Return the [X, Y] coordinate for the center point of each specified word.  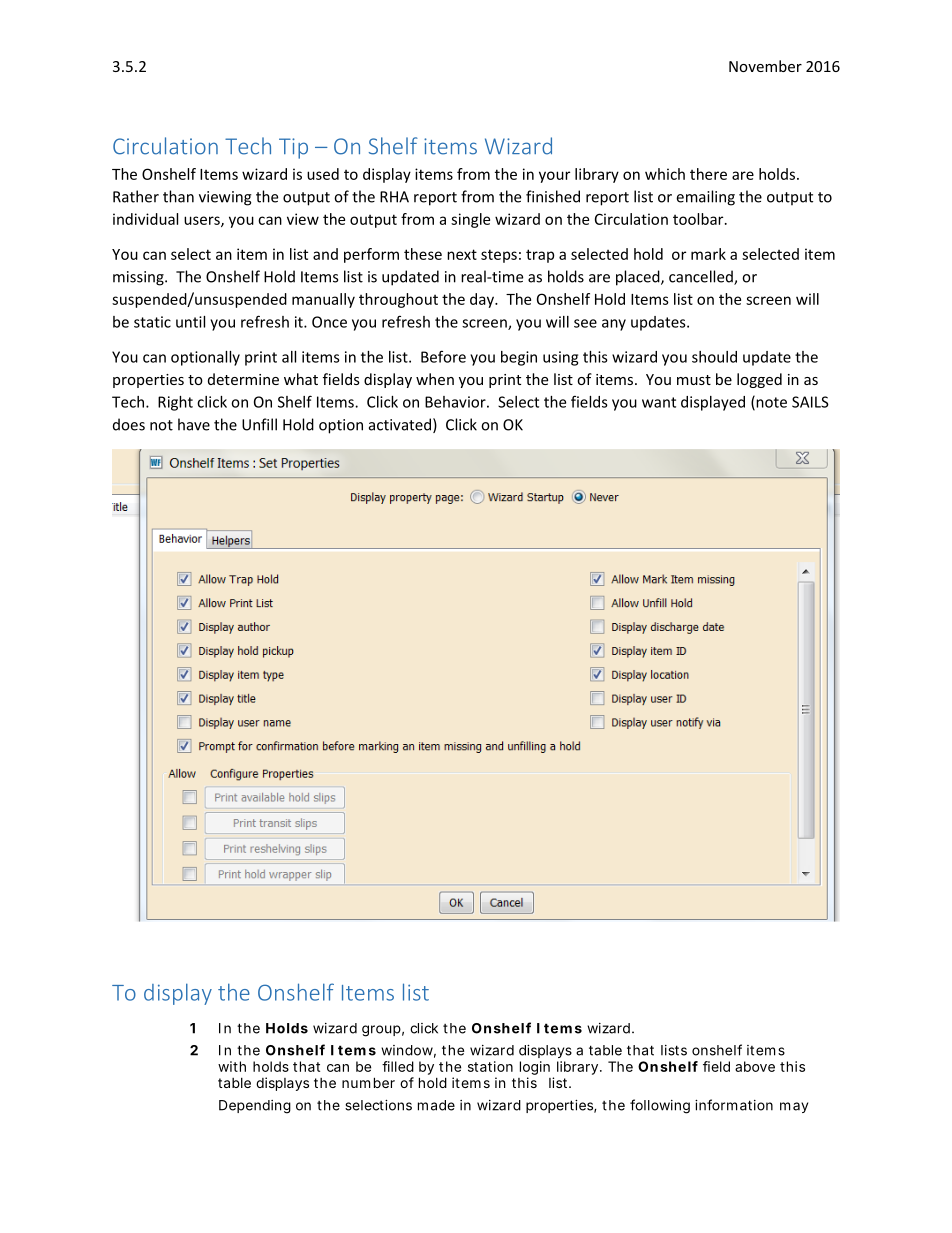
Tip [293, 148]
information [734, 1105]
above [755, 1066]
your [554, 177]
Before [443, 356]
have [194, 424]
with [232, 1066]
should [714, 357]
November [765, 66]
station [490, 1066]
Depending [255, 1107]
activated [400, 424]
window [408, 1051]
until [190, 322]
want [659, 402]
